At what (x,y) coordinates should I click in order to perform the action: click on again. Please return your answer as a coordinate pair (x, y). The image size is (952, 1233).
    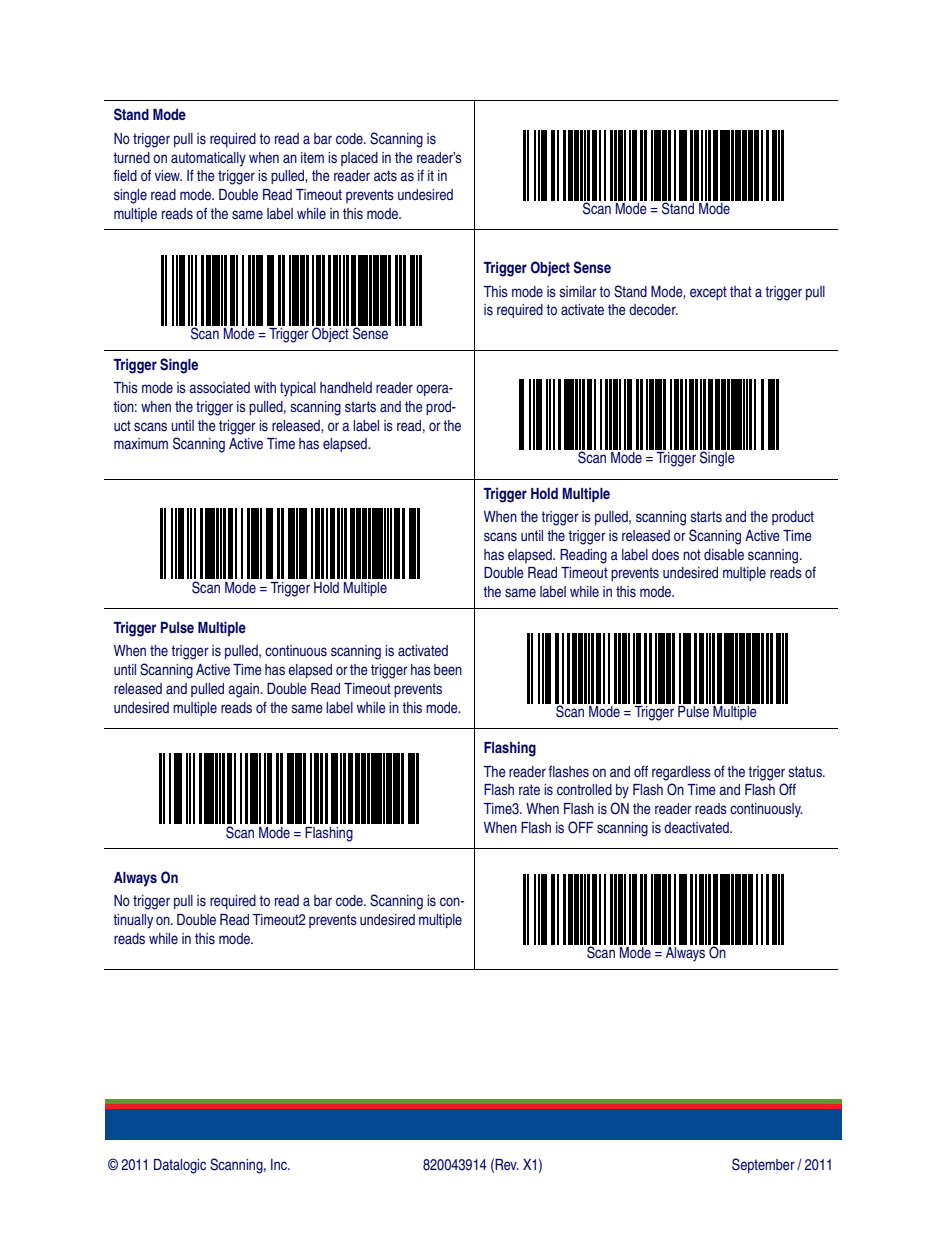
    Looking at the image, I should click on (244, 690).
